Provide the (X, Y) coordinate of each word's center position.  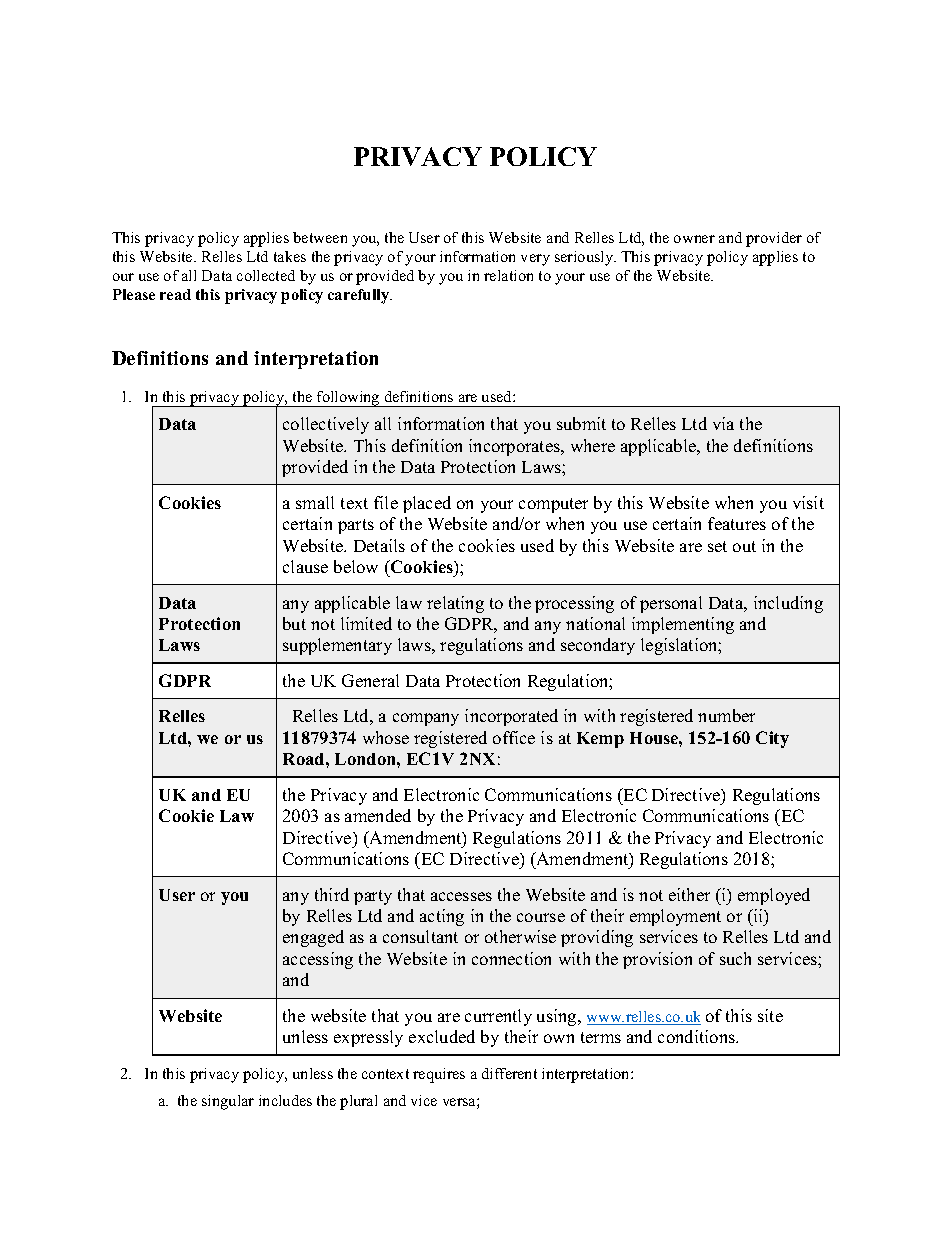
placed (427, 504)
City (772, 739)
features (737, 523)
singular (228, 1102)
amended (378, 815)
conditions (697, 1036)
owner (694, 239)
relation (508, 275)
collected (266, 275)
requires (439, 1075)
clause (305, 566)
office (514, 737)
